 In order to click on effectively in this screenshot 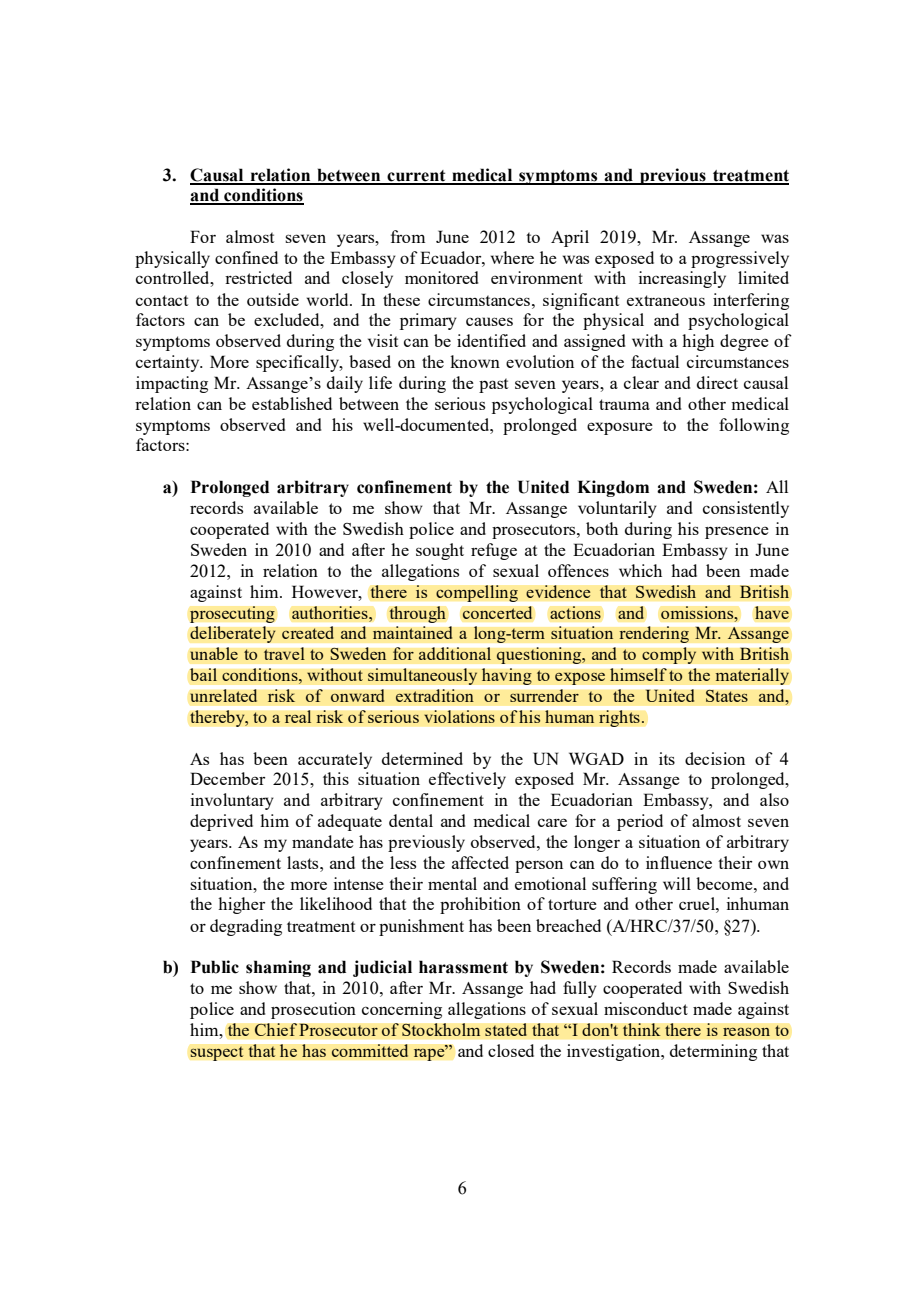, I will do `click(467, 780)`.
